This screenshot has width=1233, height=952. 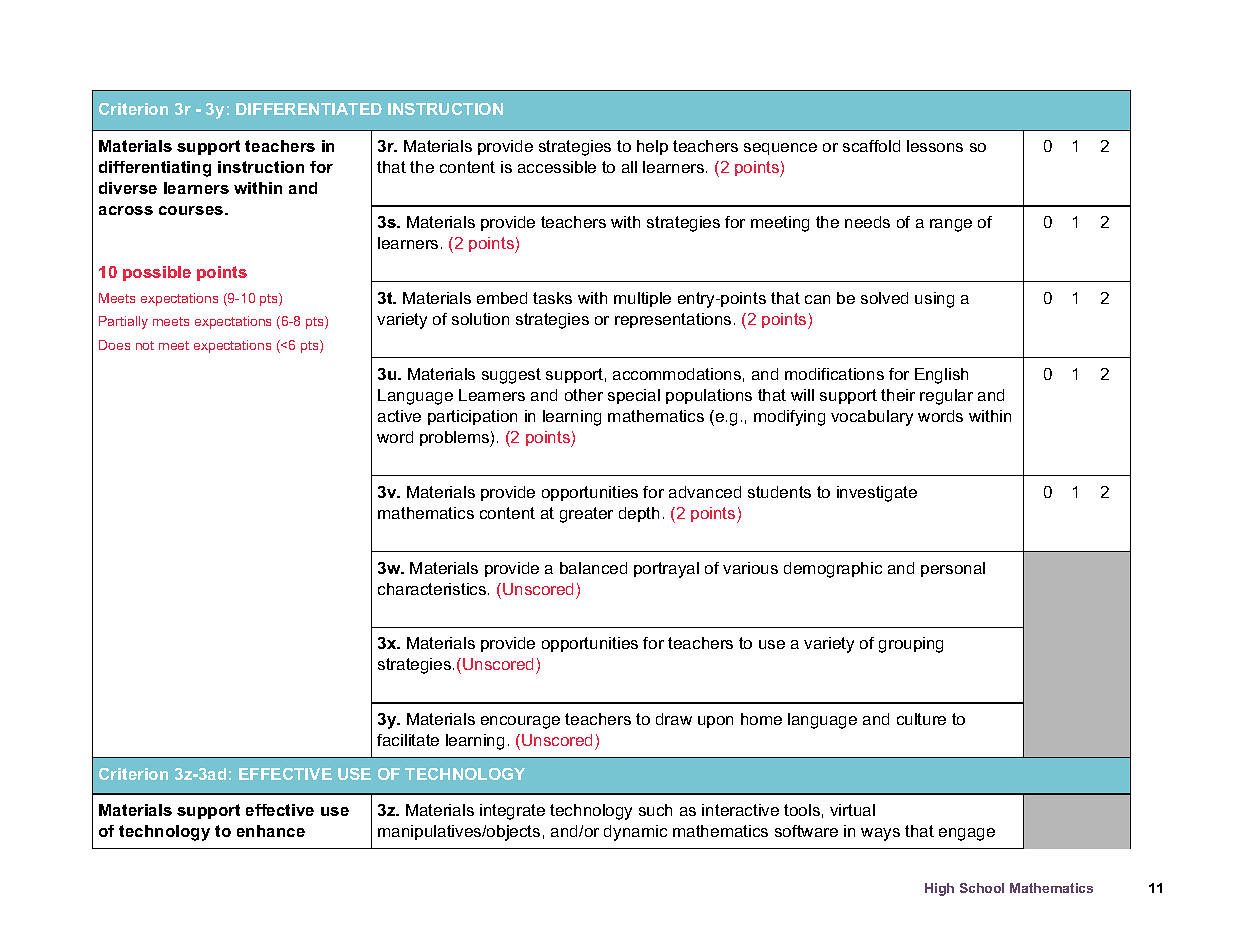 What do you see at coordinates (557, 167) in the screenshot?
I see `accessible` at bounding box center [557, 167].
